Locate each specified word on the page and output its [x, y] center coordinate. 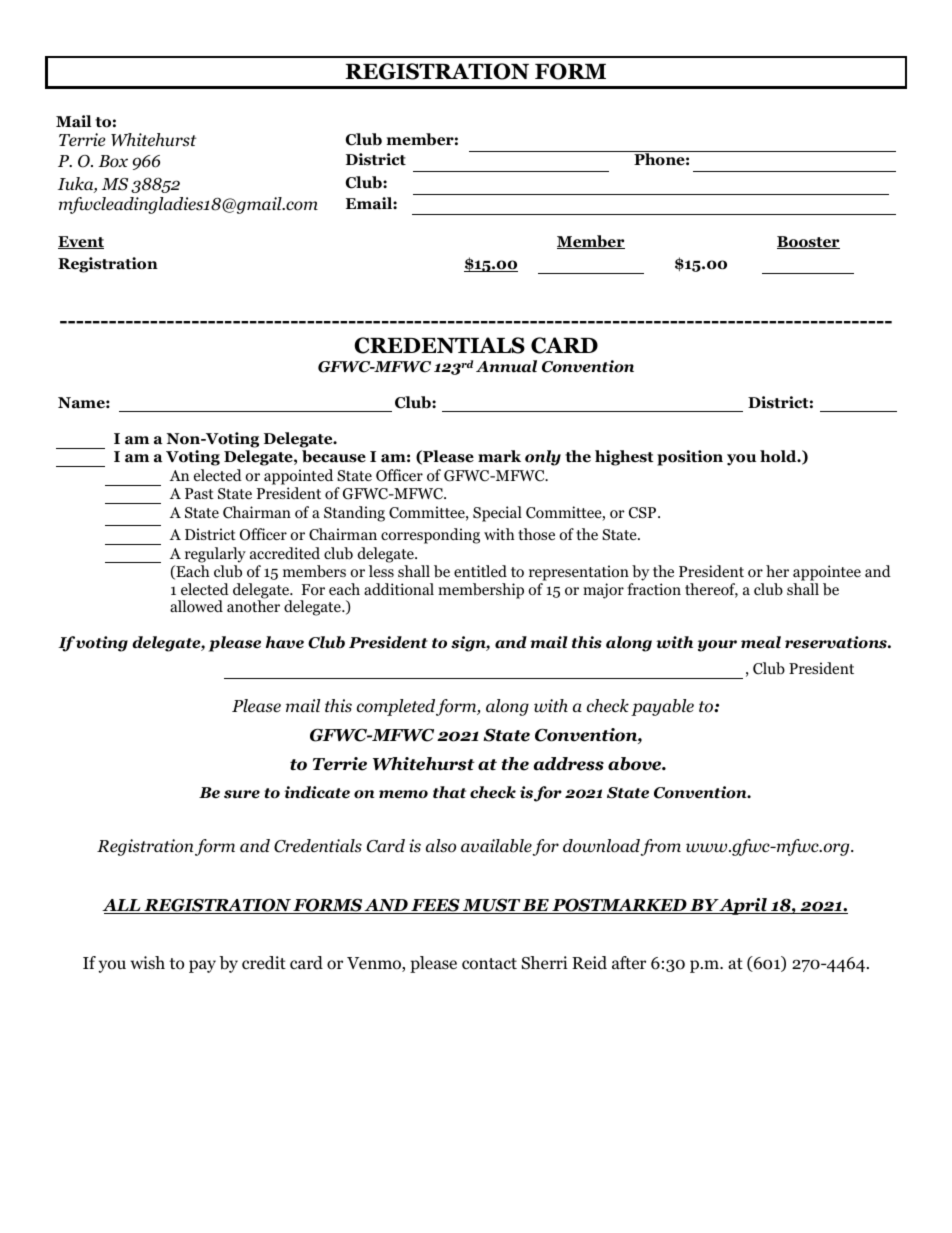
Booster [808, 242]
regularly [215, 555]
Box [113, 161]
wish [147, 962]
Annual [506, 366]
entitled [480, 571]
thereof [711, 590]
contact [489, 964]
